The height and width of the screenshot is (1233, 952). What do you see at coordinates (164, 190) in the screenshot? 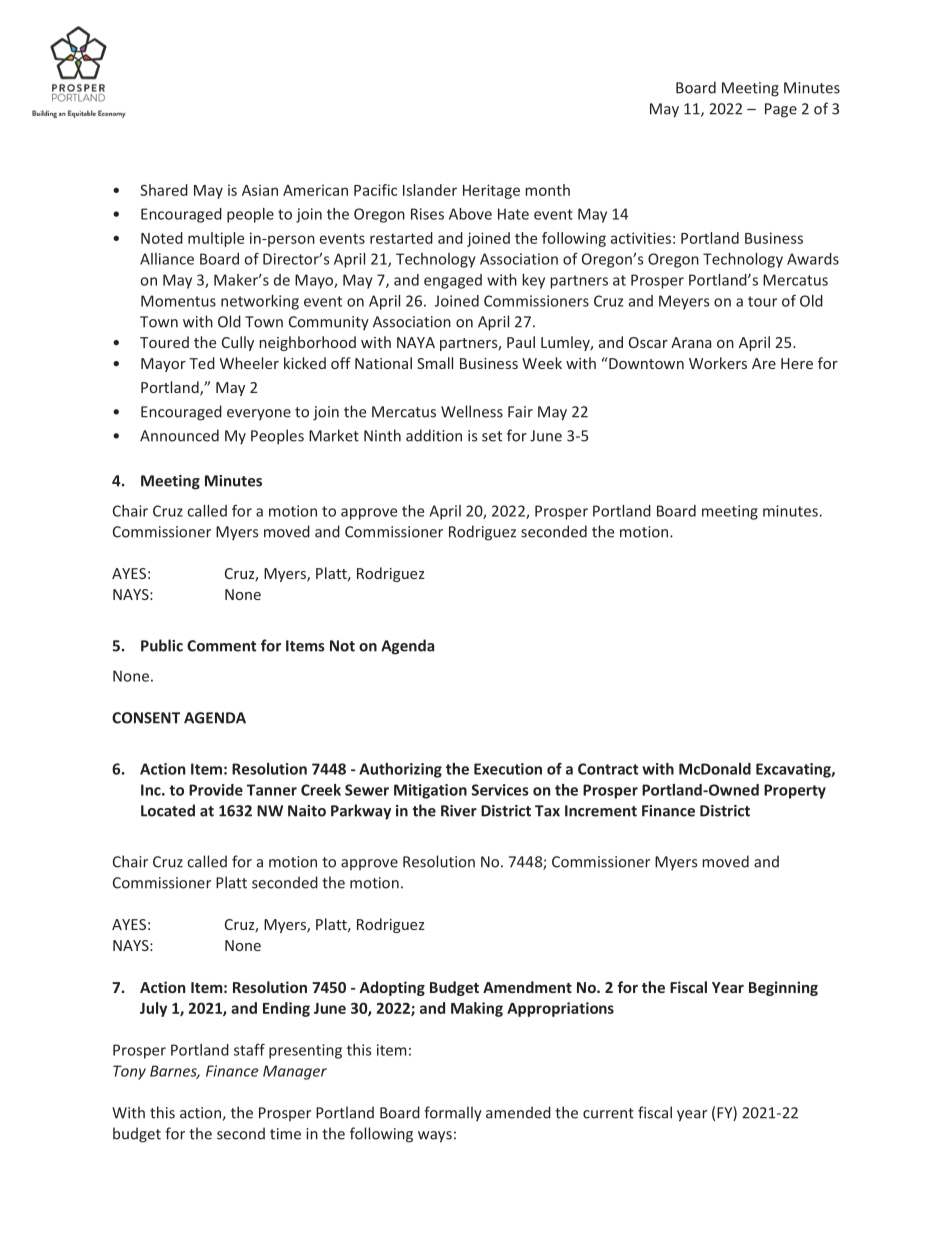
I see `Shared` at bounding box center [164, 190].
